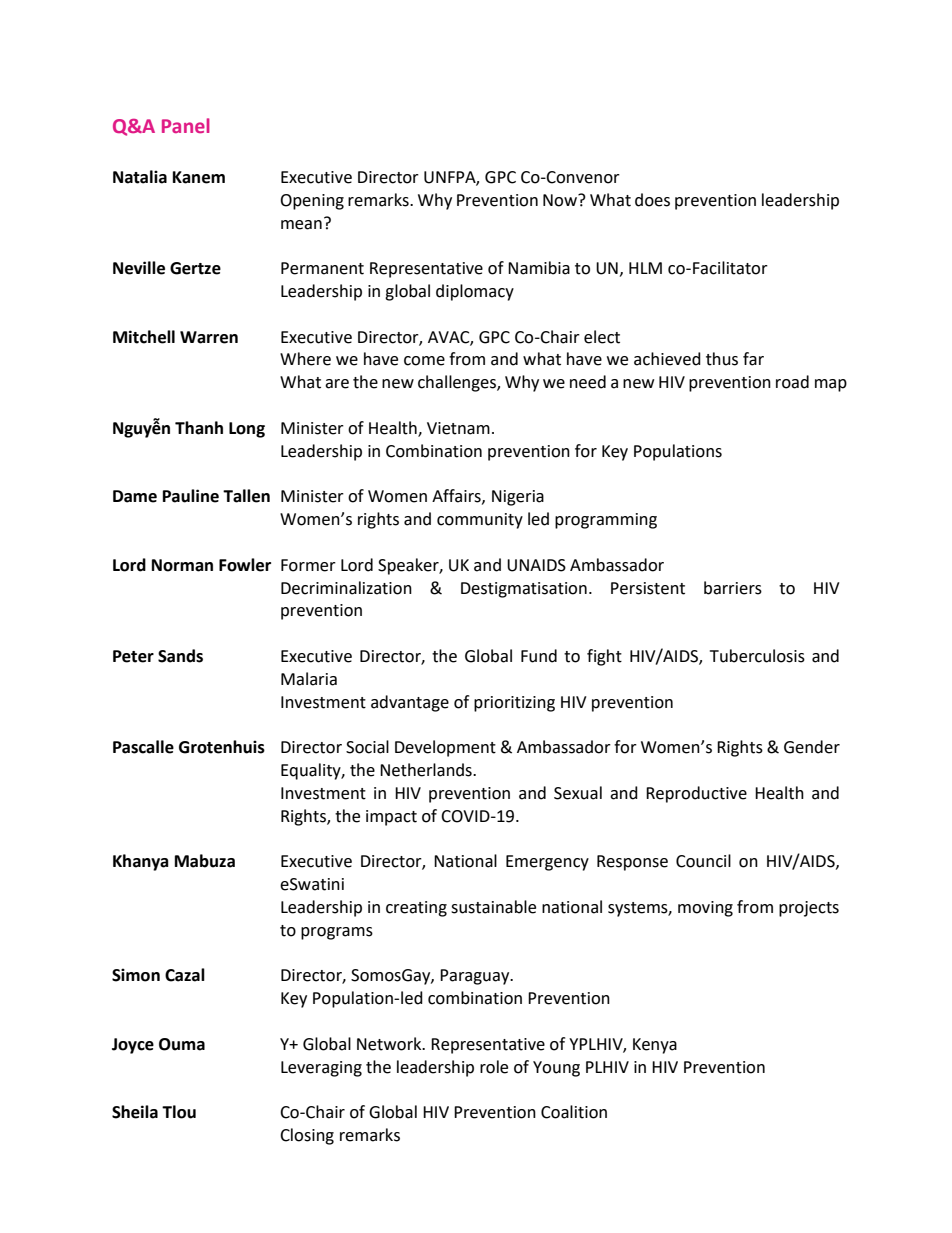 This screenshot has width=952, height=1233. I want to click on Panel, so click(186, 125).
